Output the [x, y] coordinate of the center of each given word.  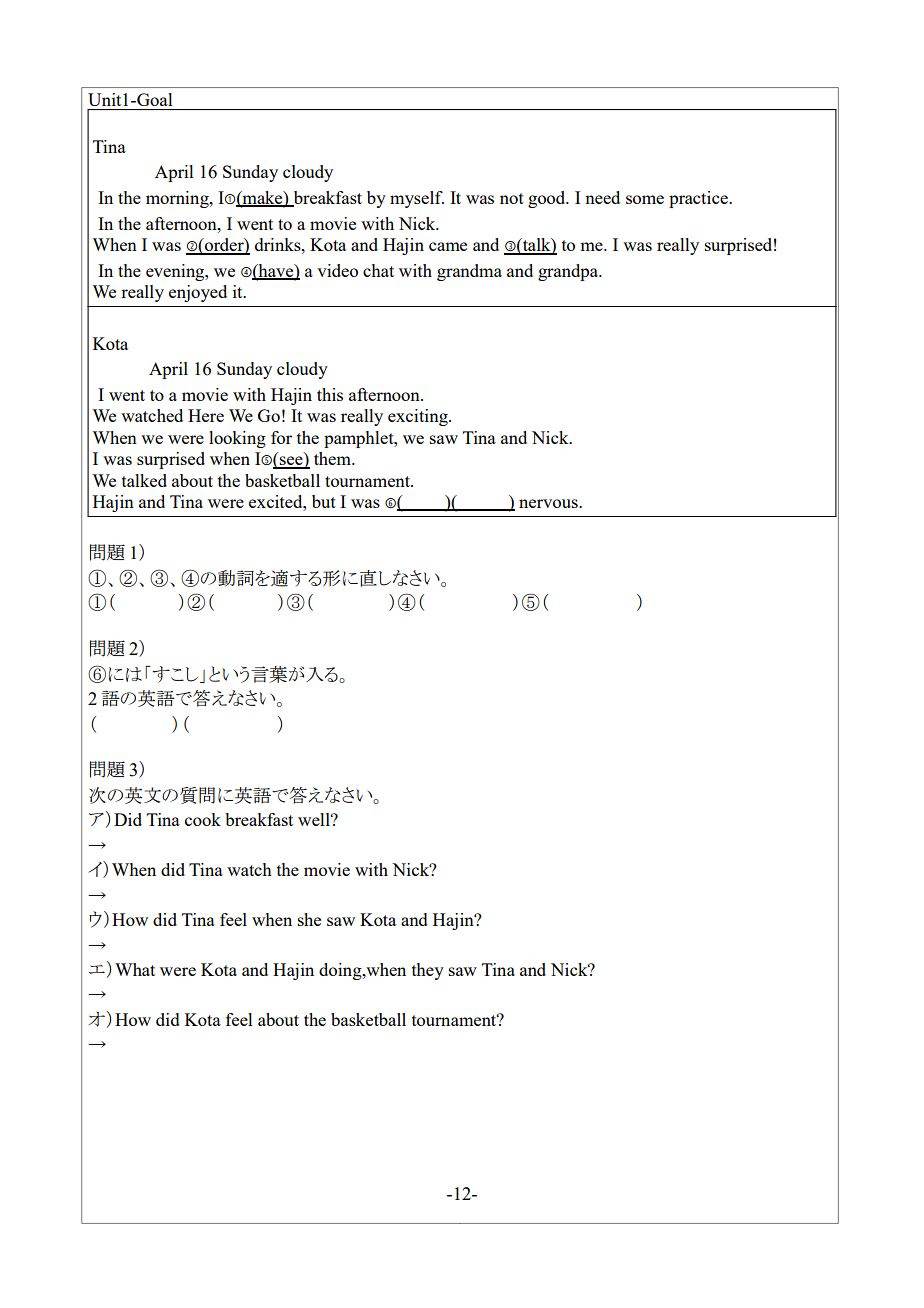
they [428, 971]
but [324, 501]
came [448, 246]
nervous [549, 503]
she [309, 919]
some [645, 199]
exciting [419, 417]
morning [178, 199]
